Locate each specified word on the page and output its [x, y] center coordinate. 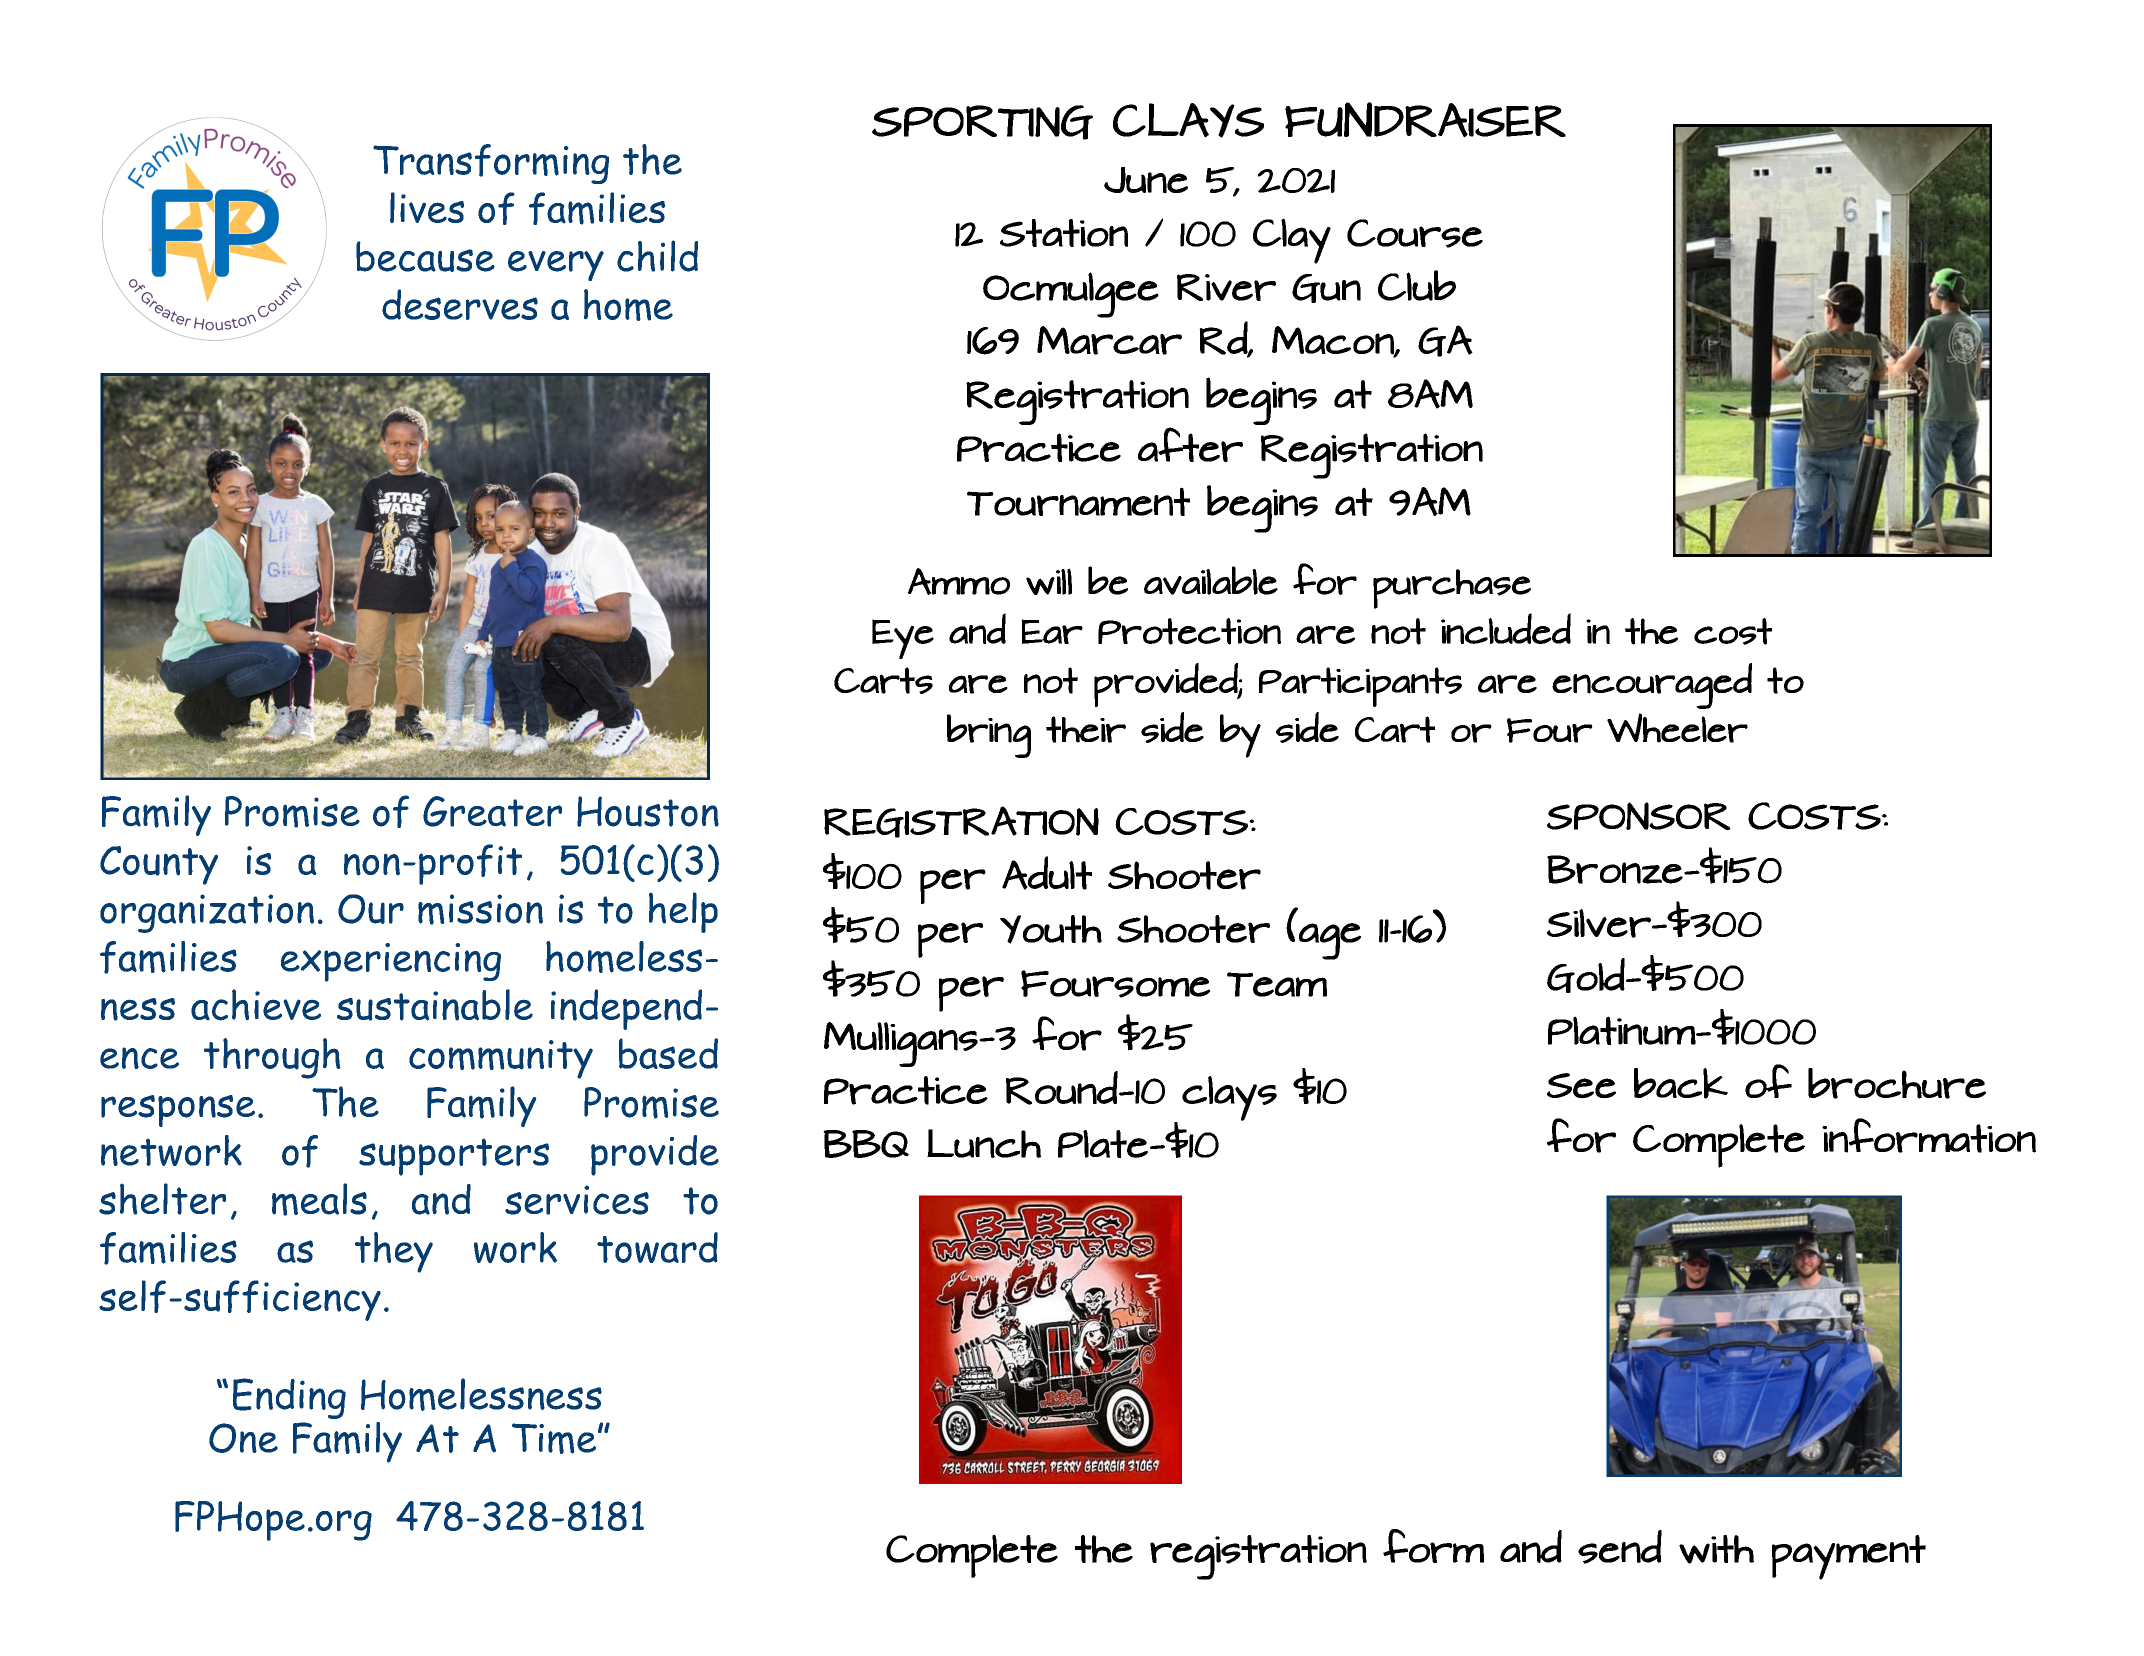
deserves [460, 304]
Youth [1051, 929]
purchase [1452, 589]
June [1146, 180]
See [1581, 1086]
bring [989, 736]
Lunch [984, 1143]
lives [427, 207]
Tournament [1078, 501]
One [243, 1438]
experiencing [391, 962]
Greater [492, 811]
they [394, 1252]
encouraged [1652, 686]
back [1681, 1083]
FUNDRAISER [1425, 120]
